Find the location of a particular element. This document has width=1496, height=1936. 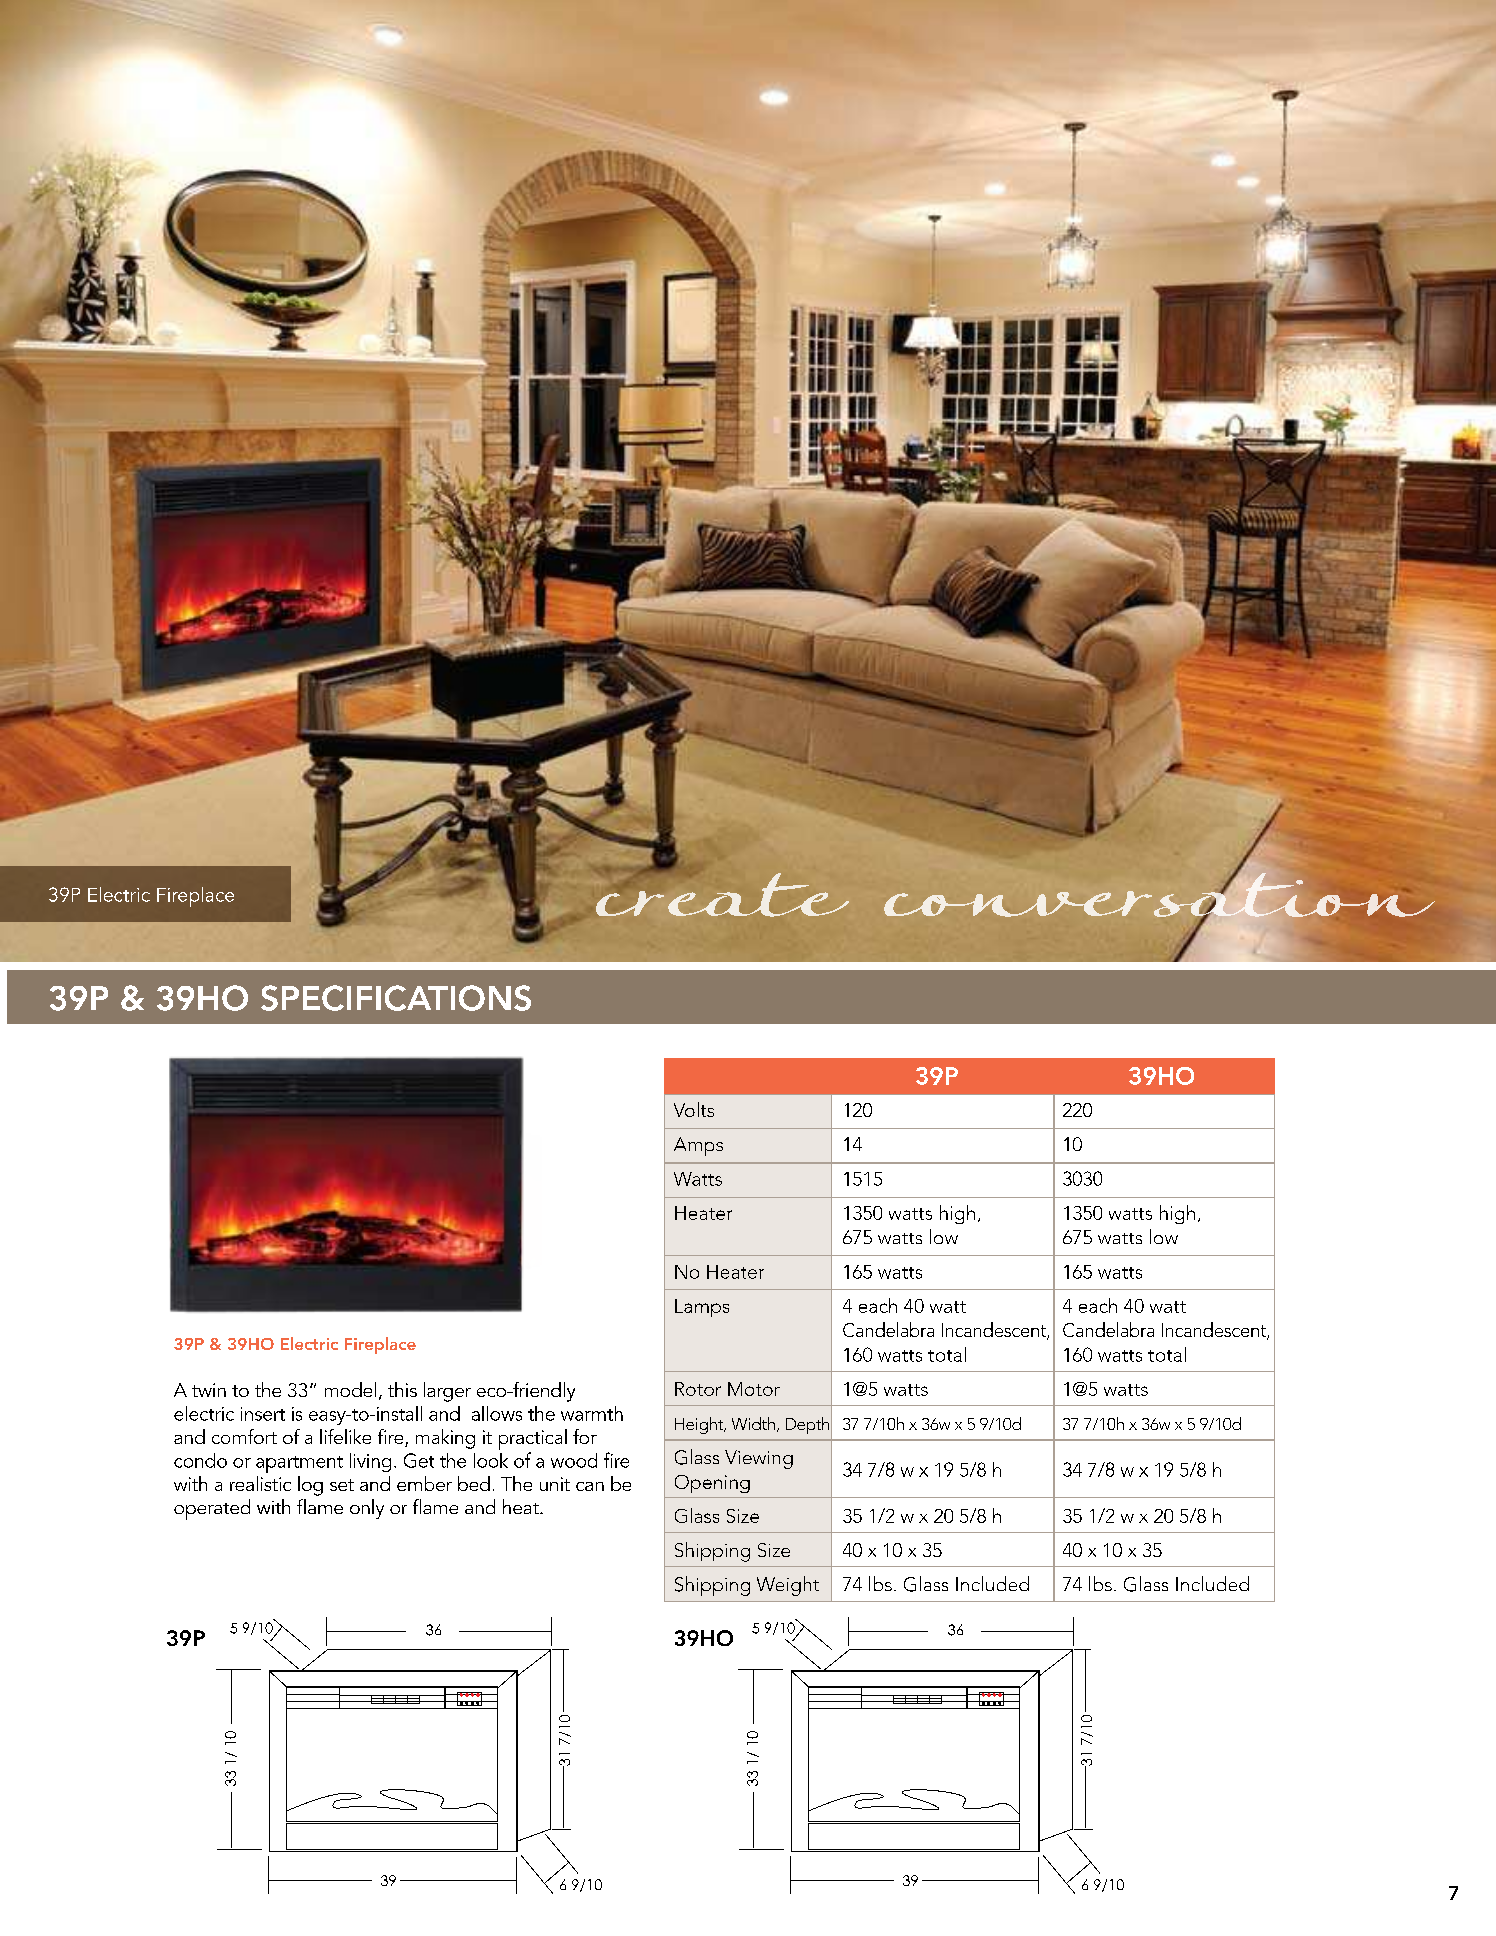

Volts is located at coordinates (694, 1109).
